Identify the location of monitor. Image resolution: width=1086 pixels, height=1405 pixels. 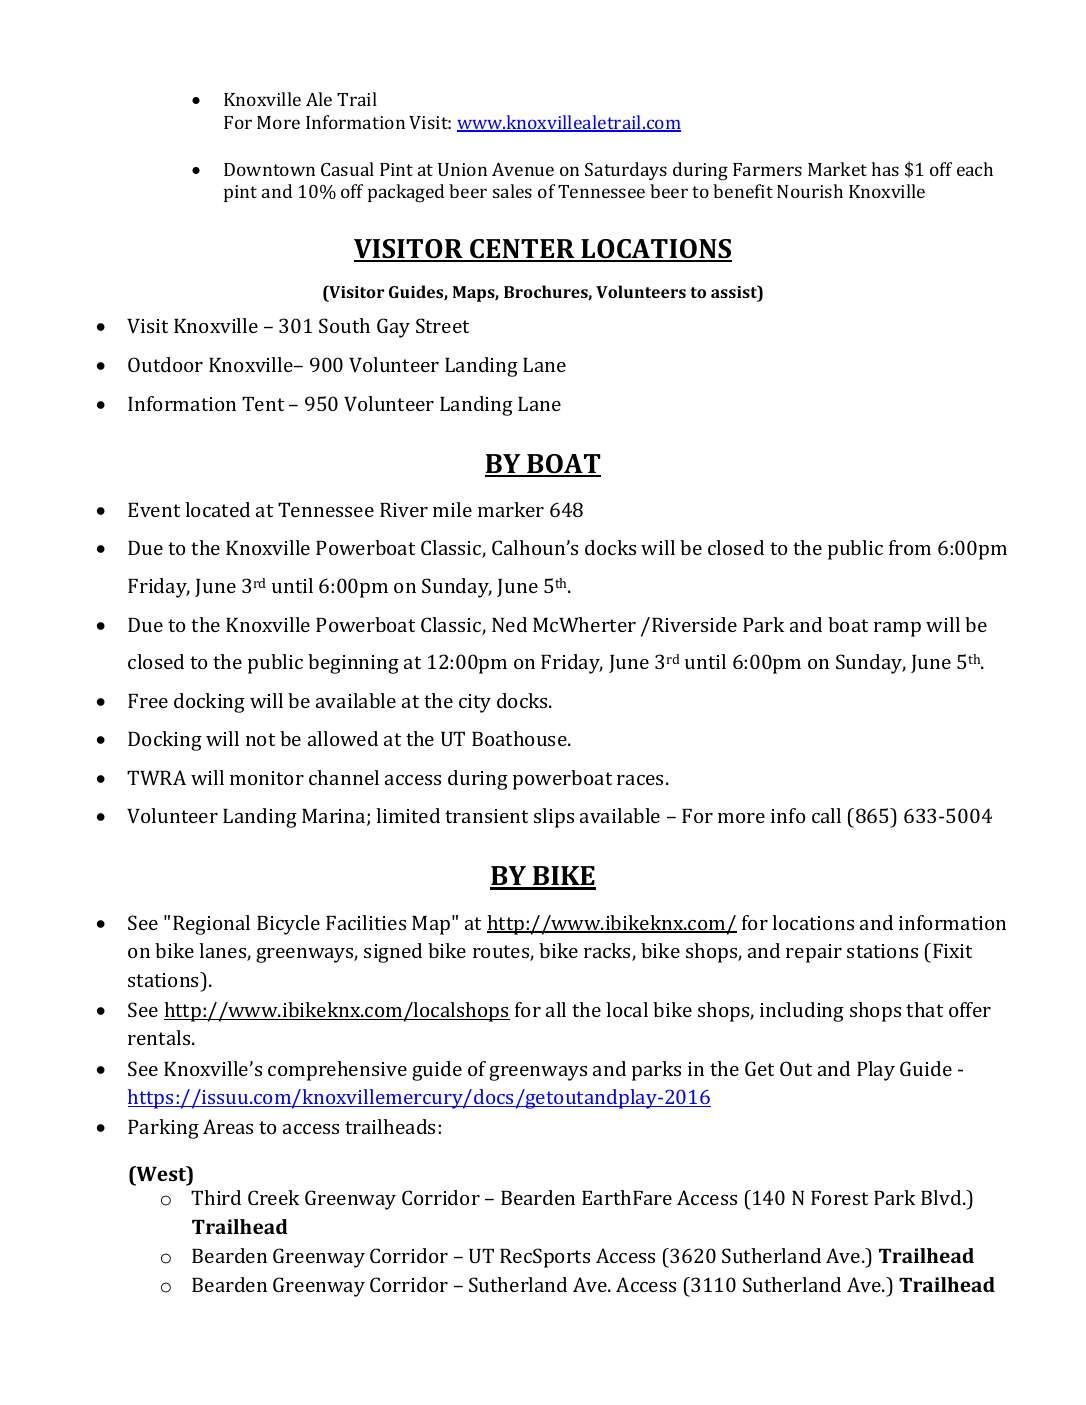
(267, 778).
